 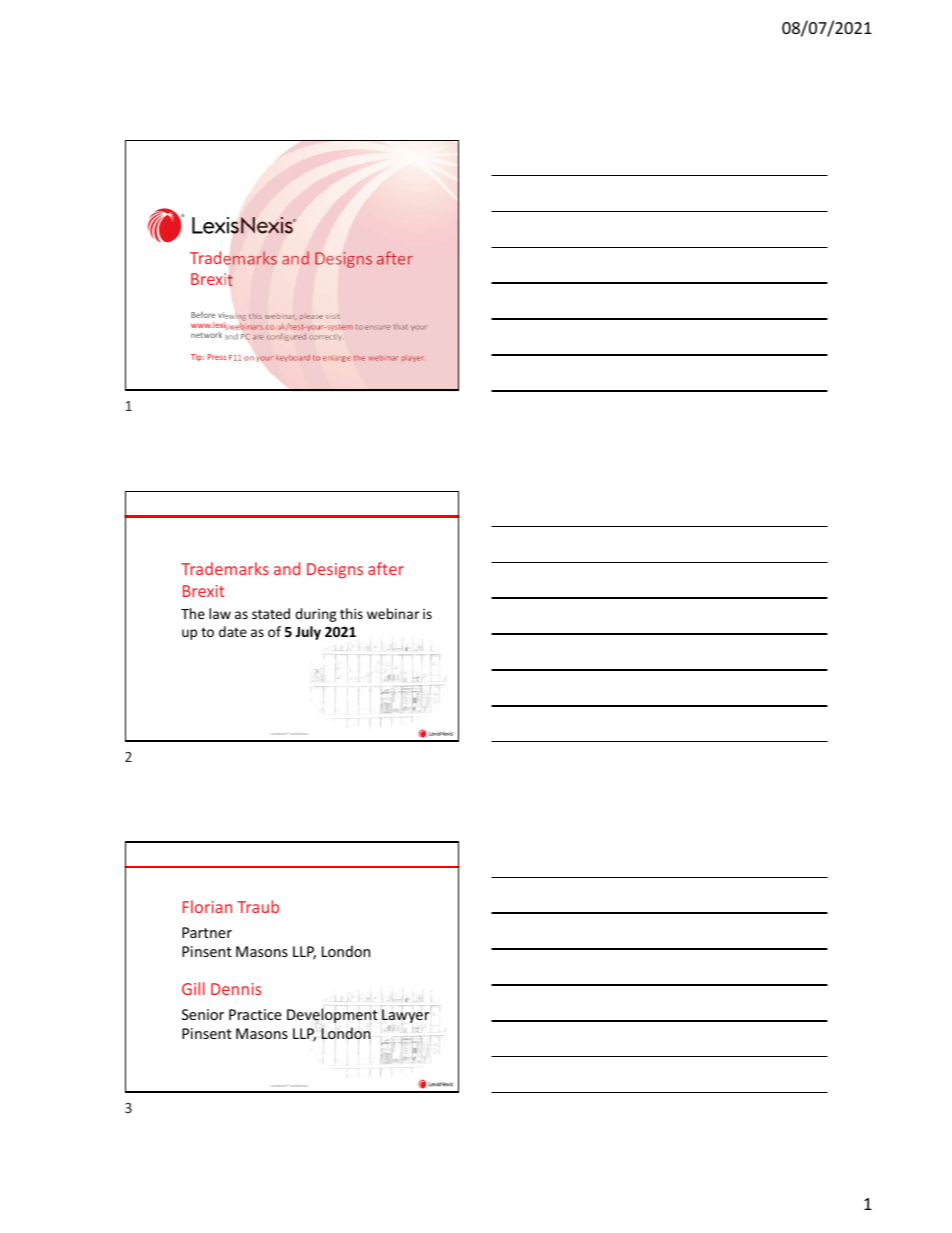 What do you see at coordinates (206, 335) in the screenshot?
I see `network` at bounding box center [206, 335].
